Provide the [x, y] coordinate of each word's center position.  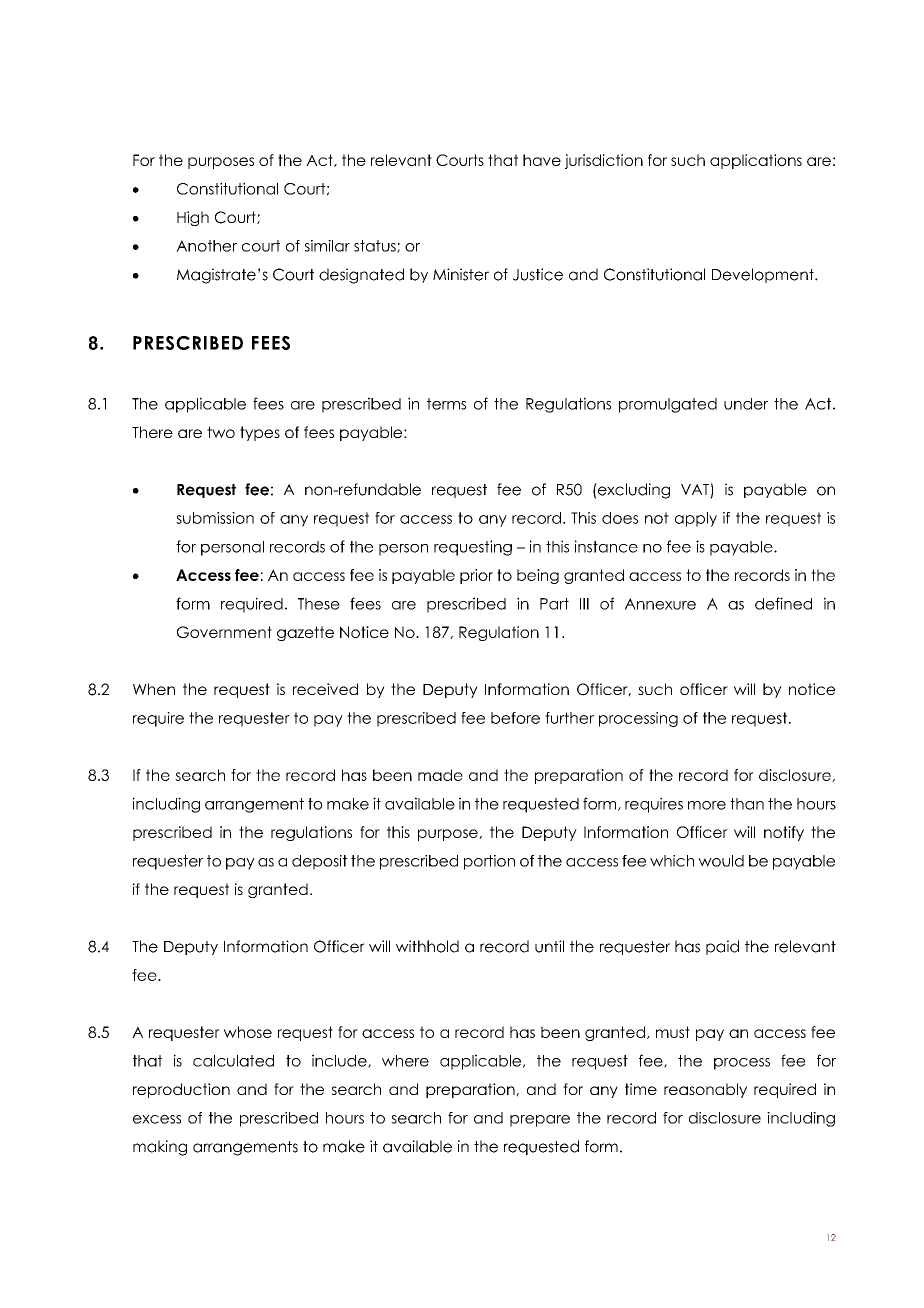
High [193, 218]
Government [224, 632]
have [542, 160]
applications [756, 161]
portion [489, 862]
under [746, 404]
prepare [540, 1121]
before [515, 718]
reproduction [181, 1090]
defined [783, 603]
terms [446, 404]
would [721, 861]
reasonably [705, 1090]
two [221, 432]
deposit [319, 862]
